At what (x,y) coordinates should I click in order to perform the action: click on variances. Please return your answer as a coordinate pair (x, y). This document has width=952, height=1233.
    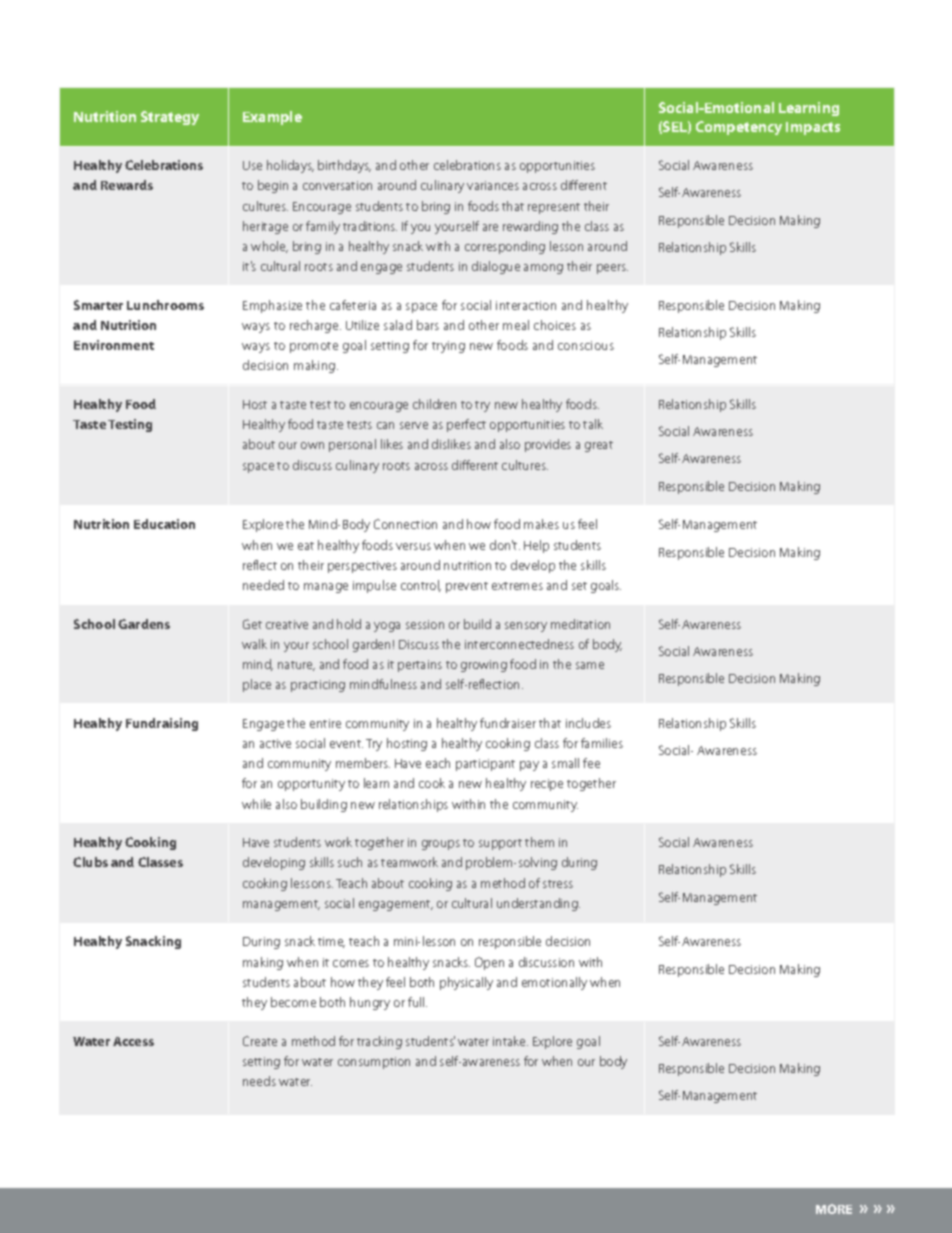
    Looking at the image, I should click on (493, 185).
